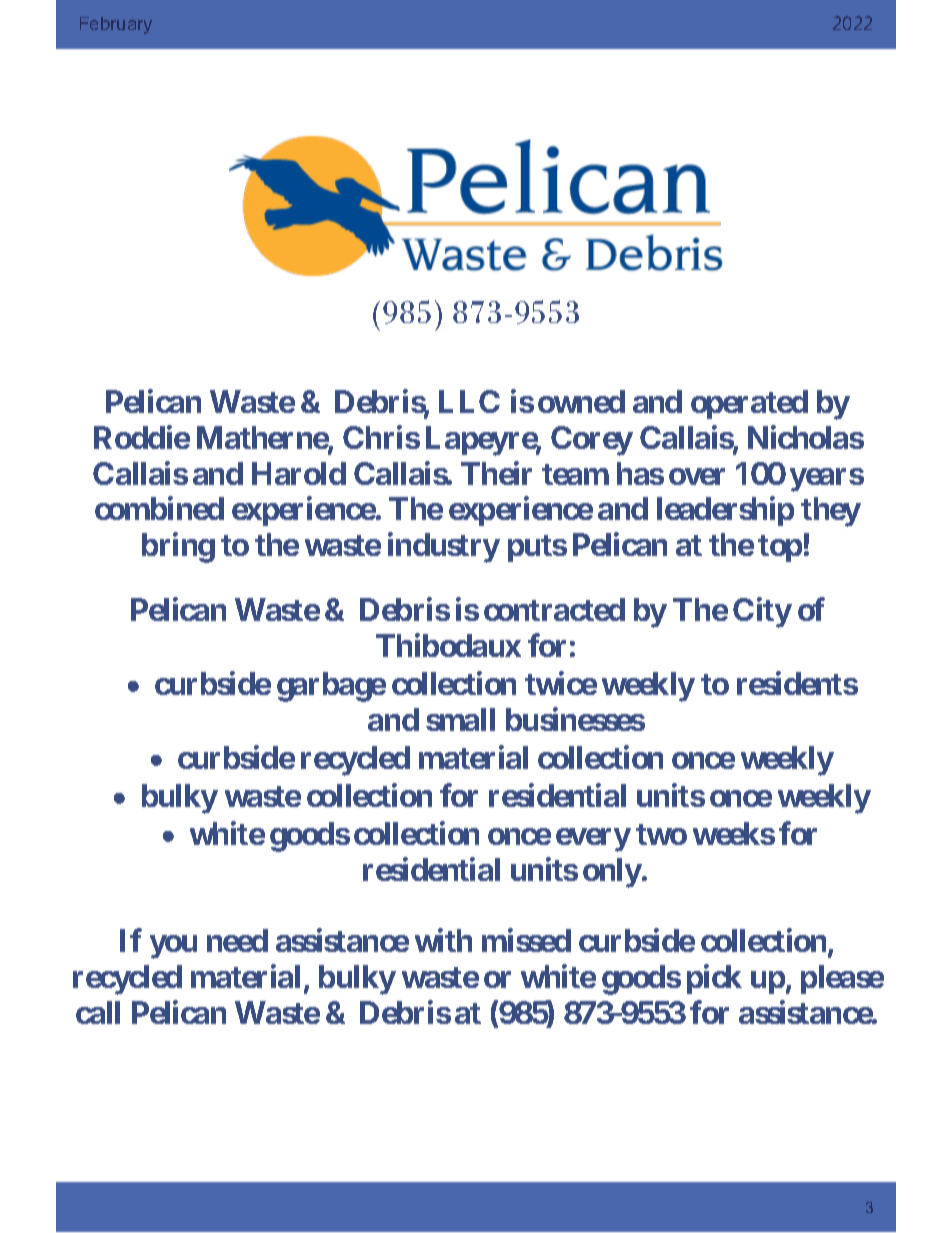 The image size is (952, 1233). I want to click on Their, so click(496, 473).
